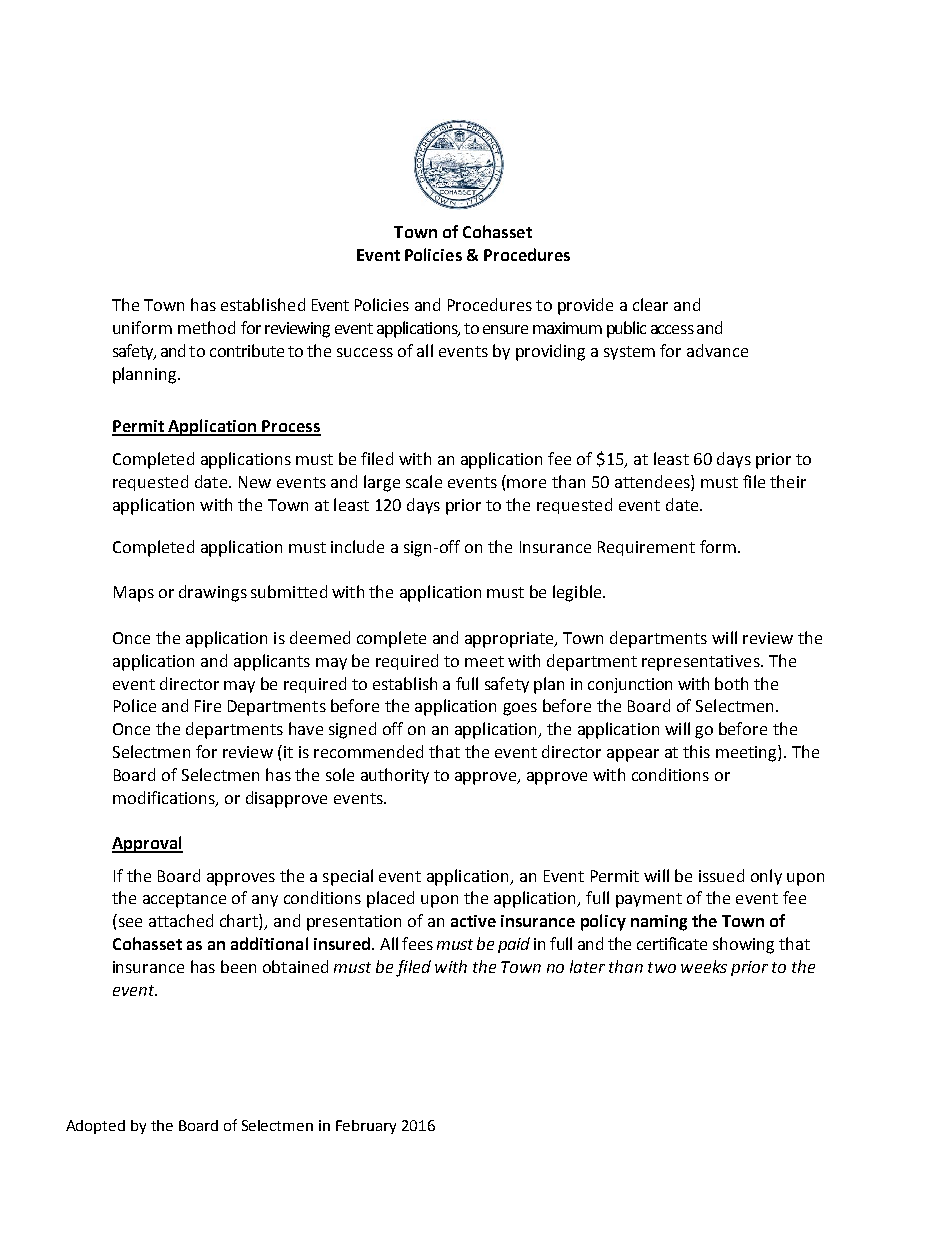 Image resolution: width=952 pixels, height=1233 pixels. I want to click on Adopted, so click(95, 1127).
